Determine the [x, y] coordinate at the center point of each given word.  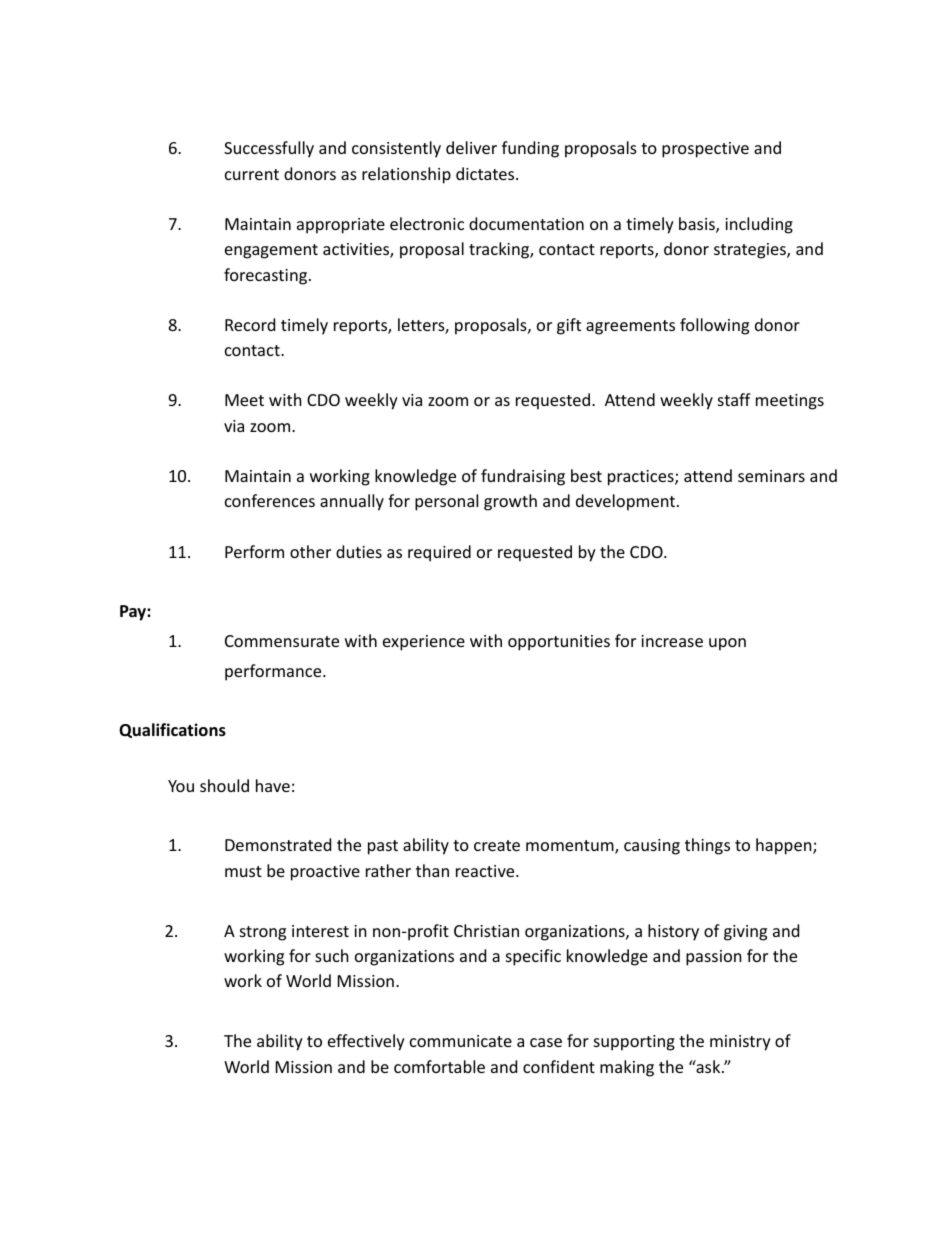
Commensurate [282, 641]
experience [424, 643]
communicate [461, 1041]
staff [734, 399]
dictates [486, 173]
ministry [740, 1043]
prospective [705, 150]
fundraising [523, 477]
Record [250, 324]
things [707, 846]
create [497, 845]
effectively [366, 1042]
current [252, 174]
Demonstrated [278, 844]
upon [727, 644]
